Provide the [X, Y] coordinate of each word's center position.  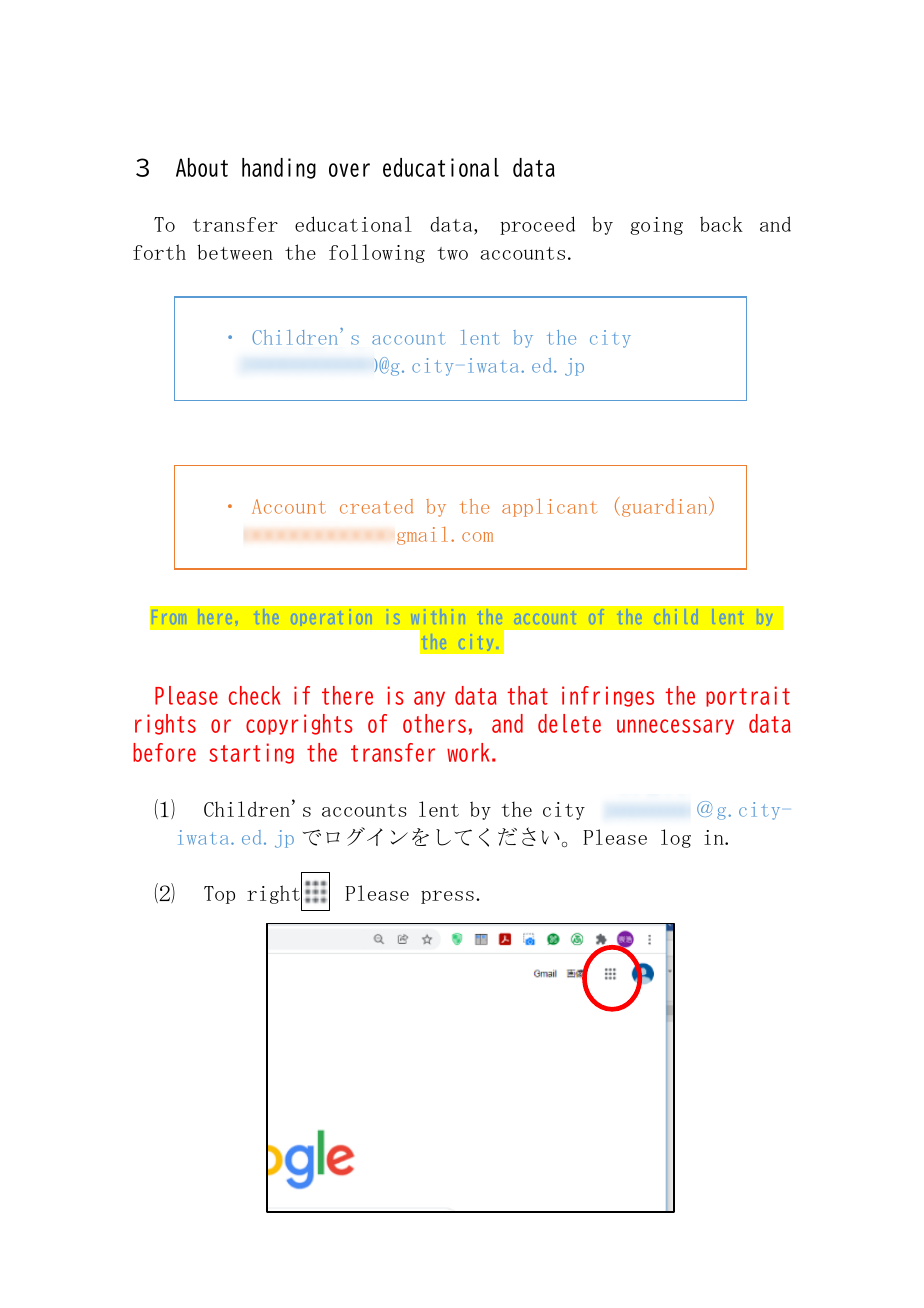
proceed [537, 225]
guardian [666, 507]
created [376, 506]
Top [219, 895]
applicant [549, 507]
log [676, 838]
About [202, 167]
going [656, 226]
